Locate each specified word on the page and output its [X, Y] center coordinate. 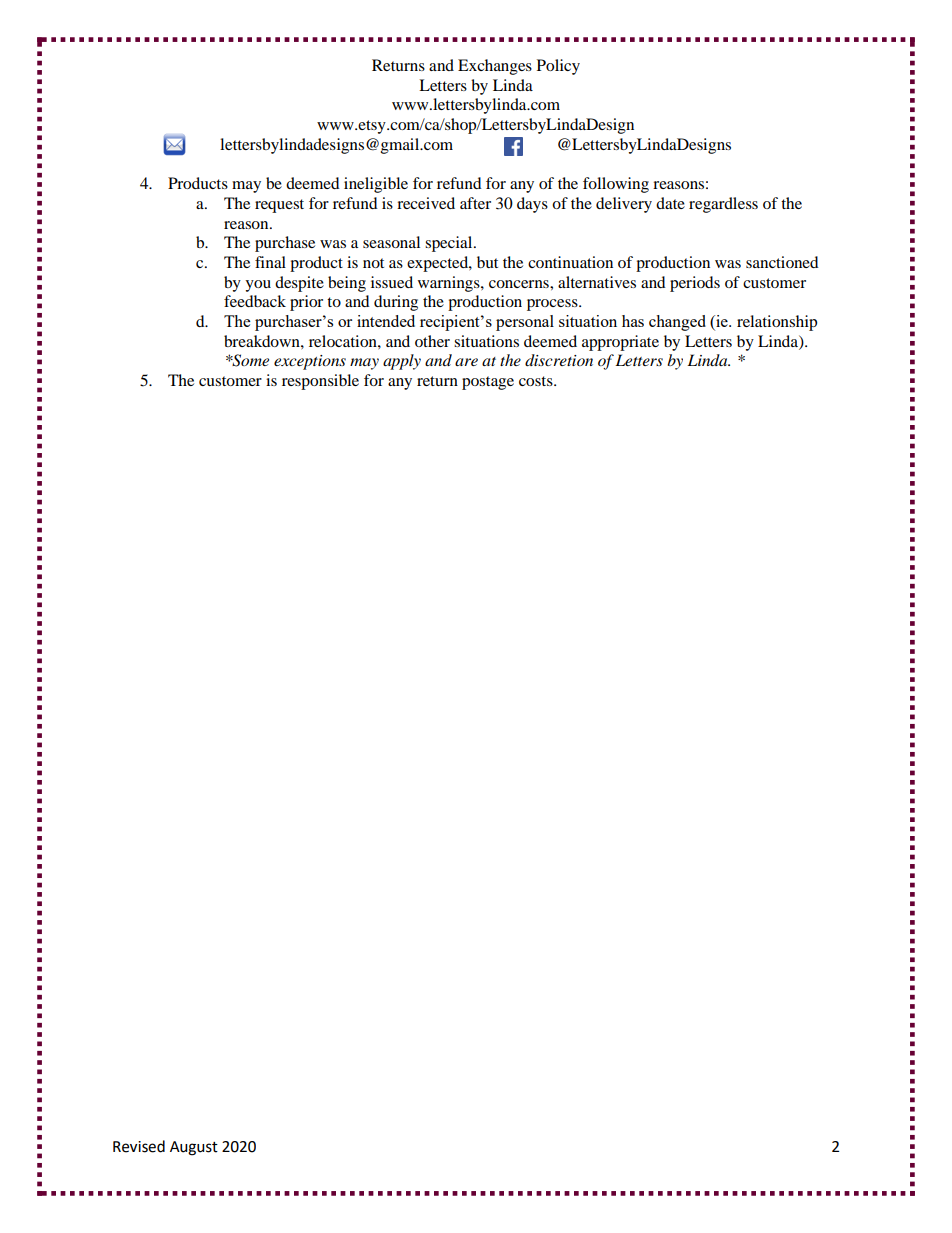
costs [537, 381]
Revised [139, 1146]
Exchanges [495, 67]
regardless [723, 205]
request [279, 206]
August [194, 1148]
